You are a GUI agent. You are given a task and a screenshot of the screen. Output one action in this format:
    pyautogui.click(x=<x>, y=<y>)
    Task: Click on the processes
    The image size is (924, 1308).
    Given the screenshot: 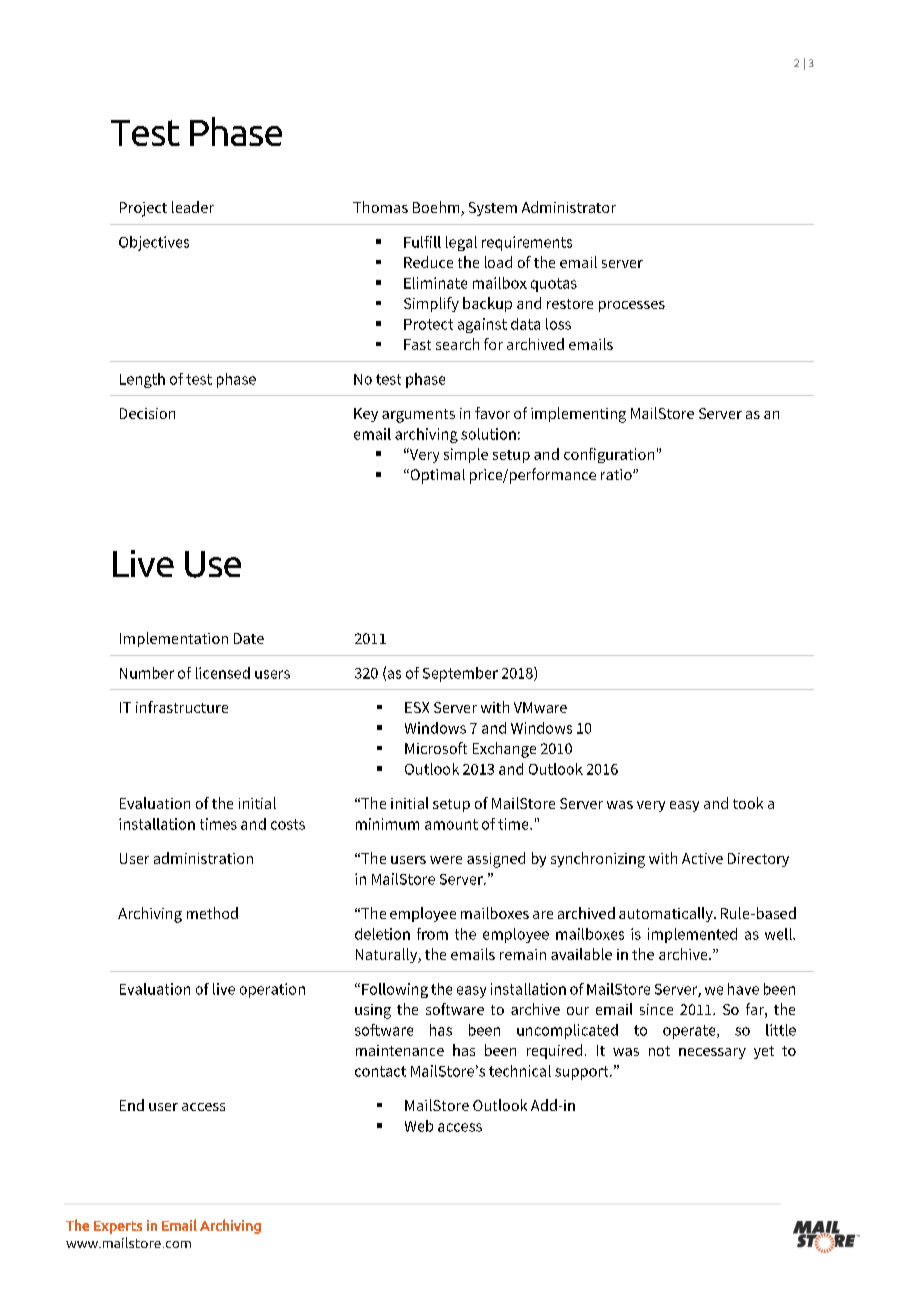 What is the action you would take?
    pyautogui.click(x=632, y=306)
